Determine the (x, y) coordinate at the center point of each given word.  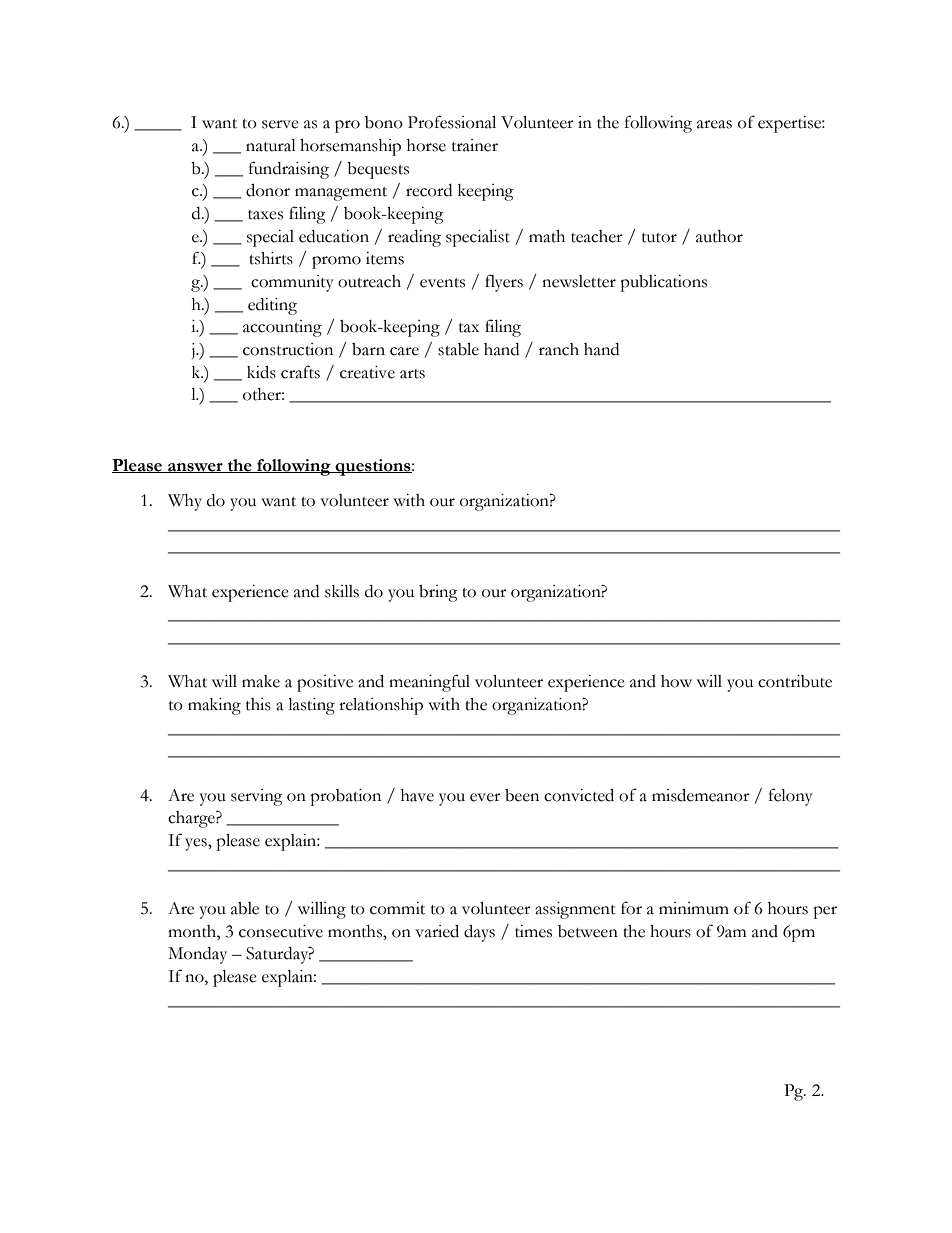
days (479, 933)
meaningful (429, 683)
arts (412, 374)
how (676, 681)
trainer (475, 145)
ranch (559, 349)
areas (714, 124)
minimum (694, 908)
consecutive (281, 931)
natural (271, 145)
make (261, 681)
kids (261, 372)
